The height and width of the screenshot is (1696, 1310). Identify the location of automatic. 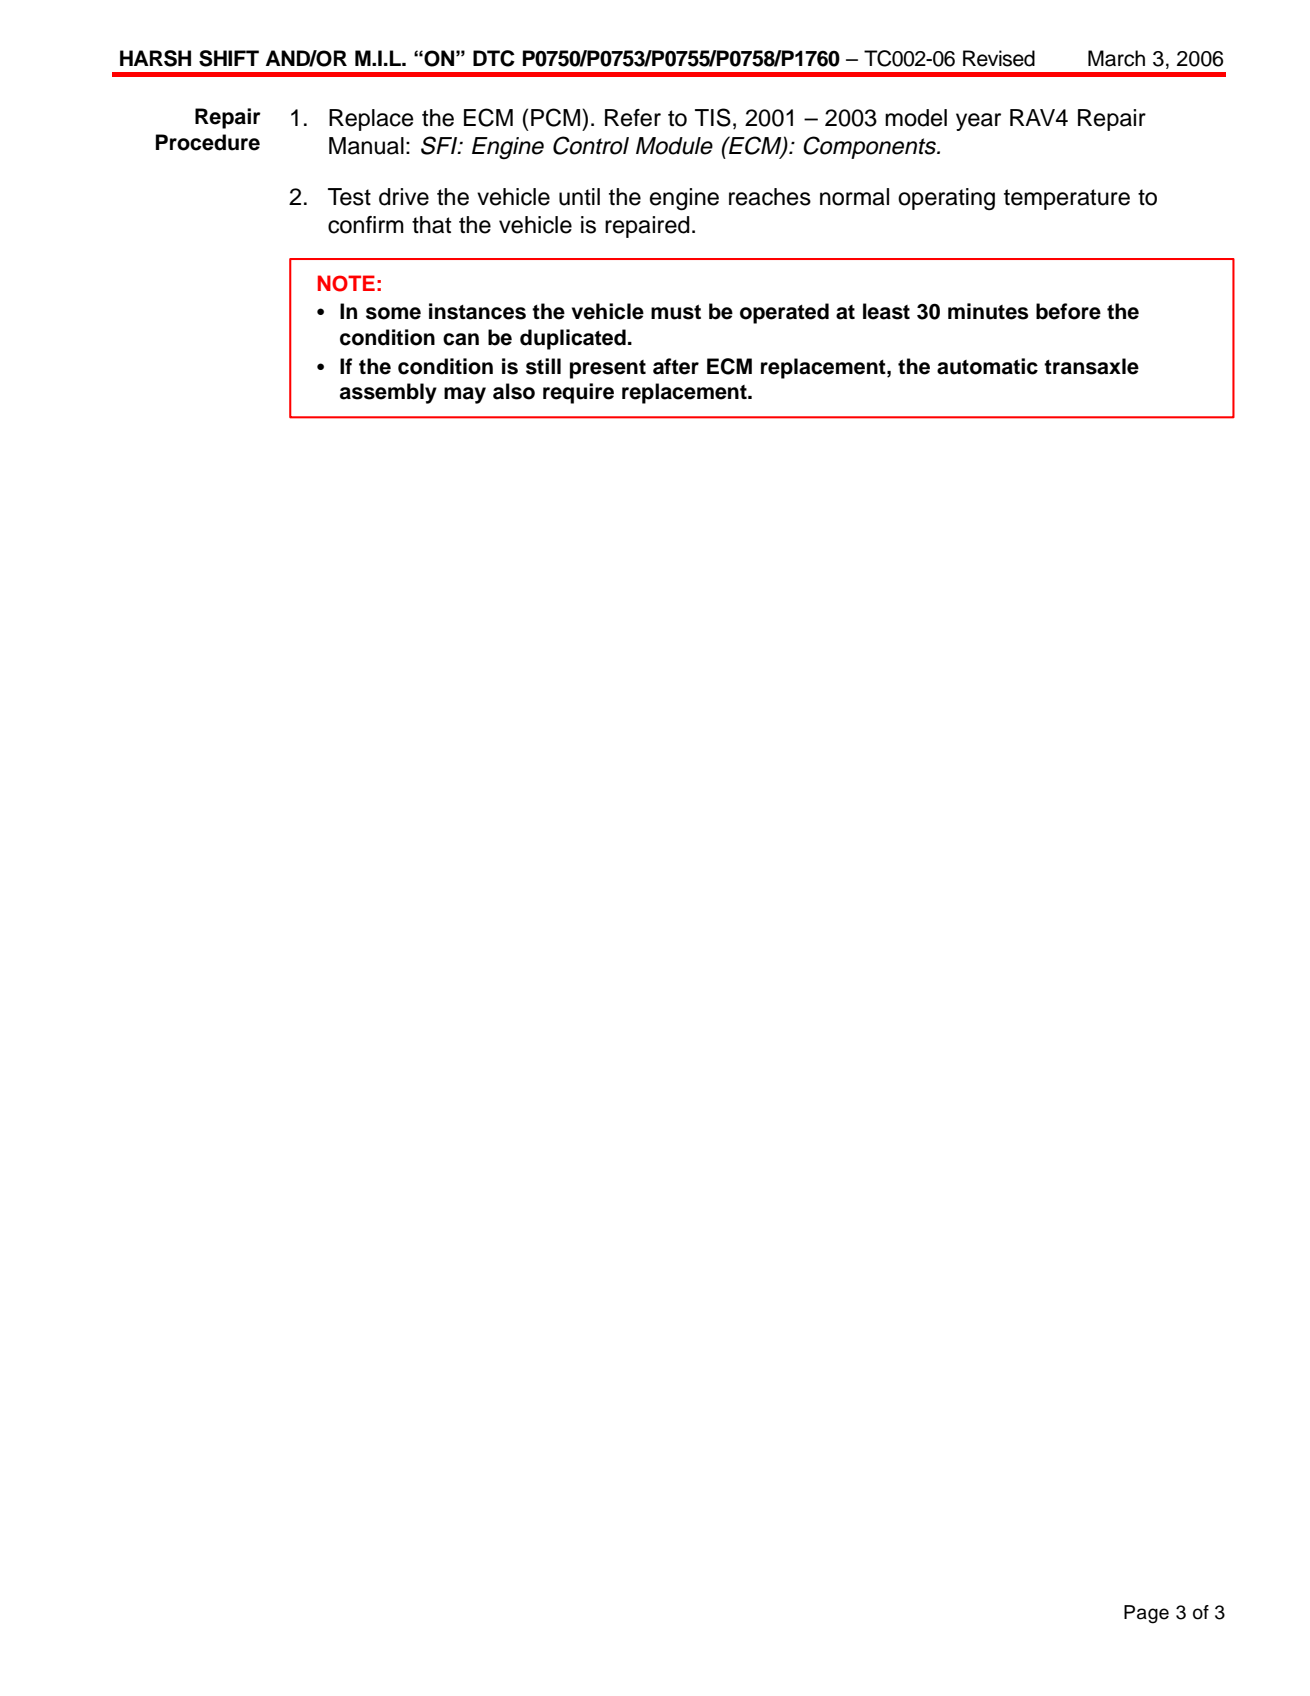
(987, 366).
